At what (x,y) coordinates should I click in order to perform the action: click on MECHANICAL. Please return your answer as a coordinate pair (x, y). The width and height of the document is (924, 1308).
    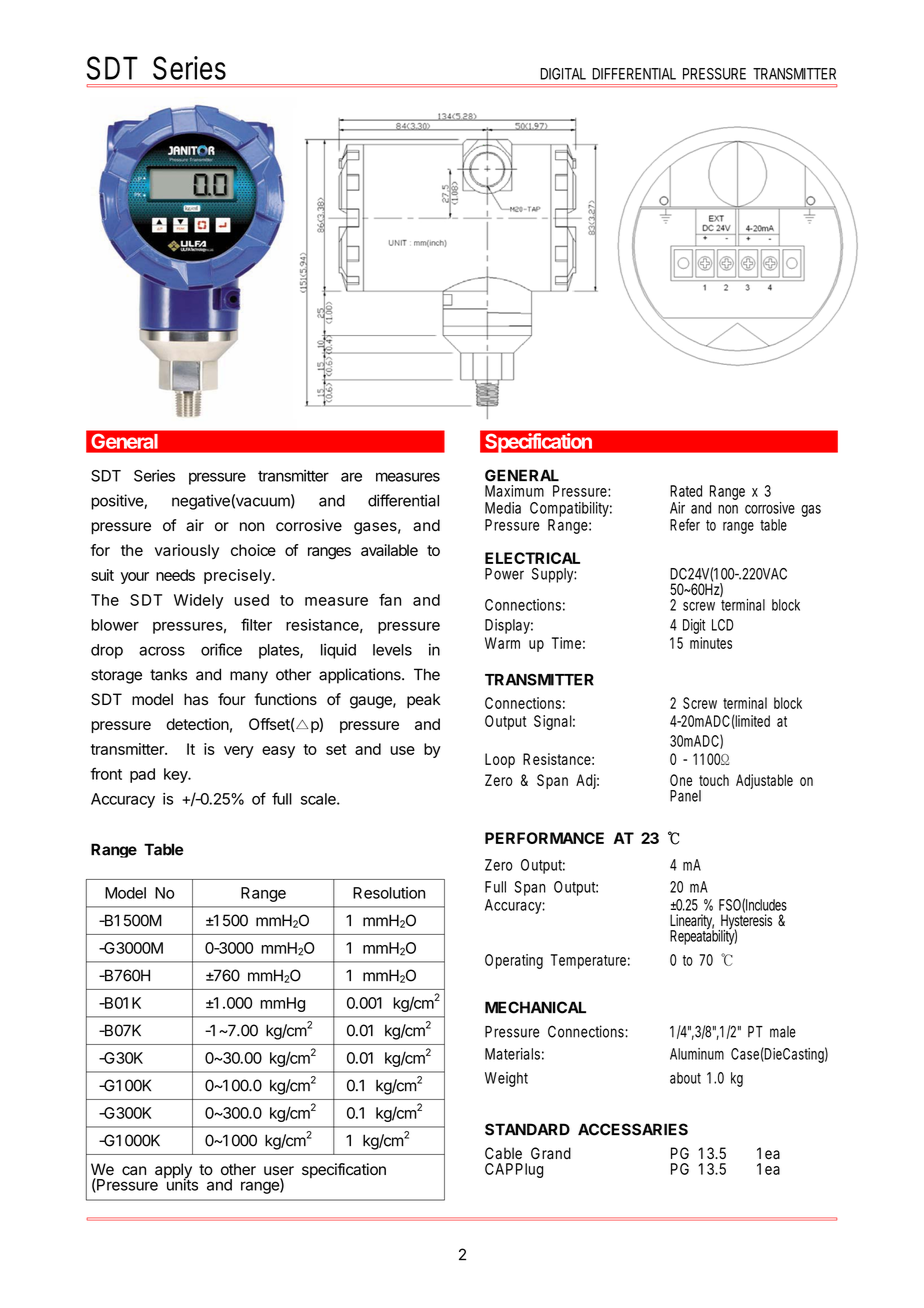
    Looking at the image, I should click on (535, 1007).
